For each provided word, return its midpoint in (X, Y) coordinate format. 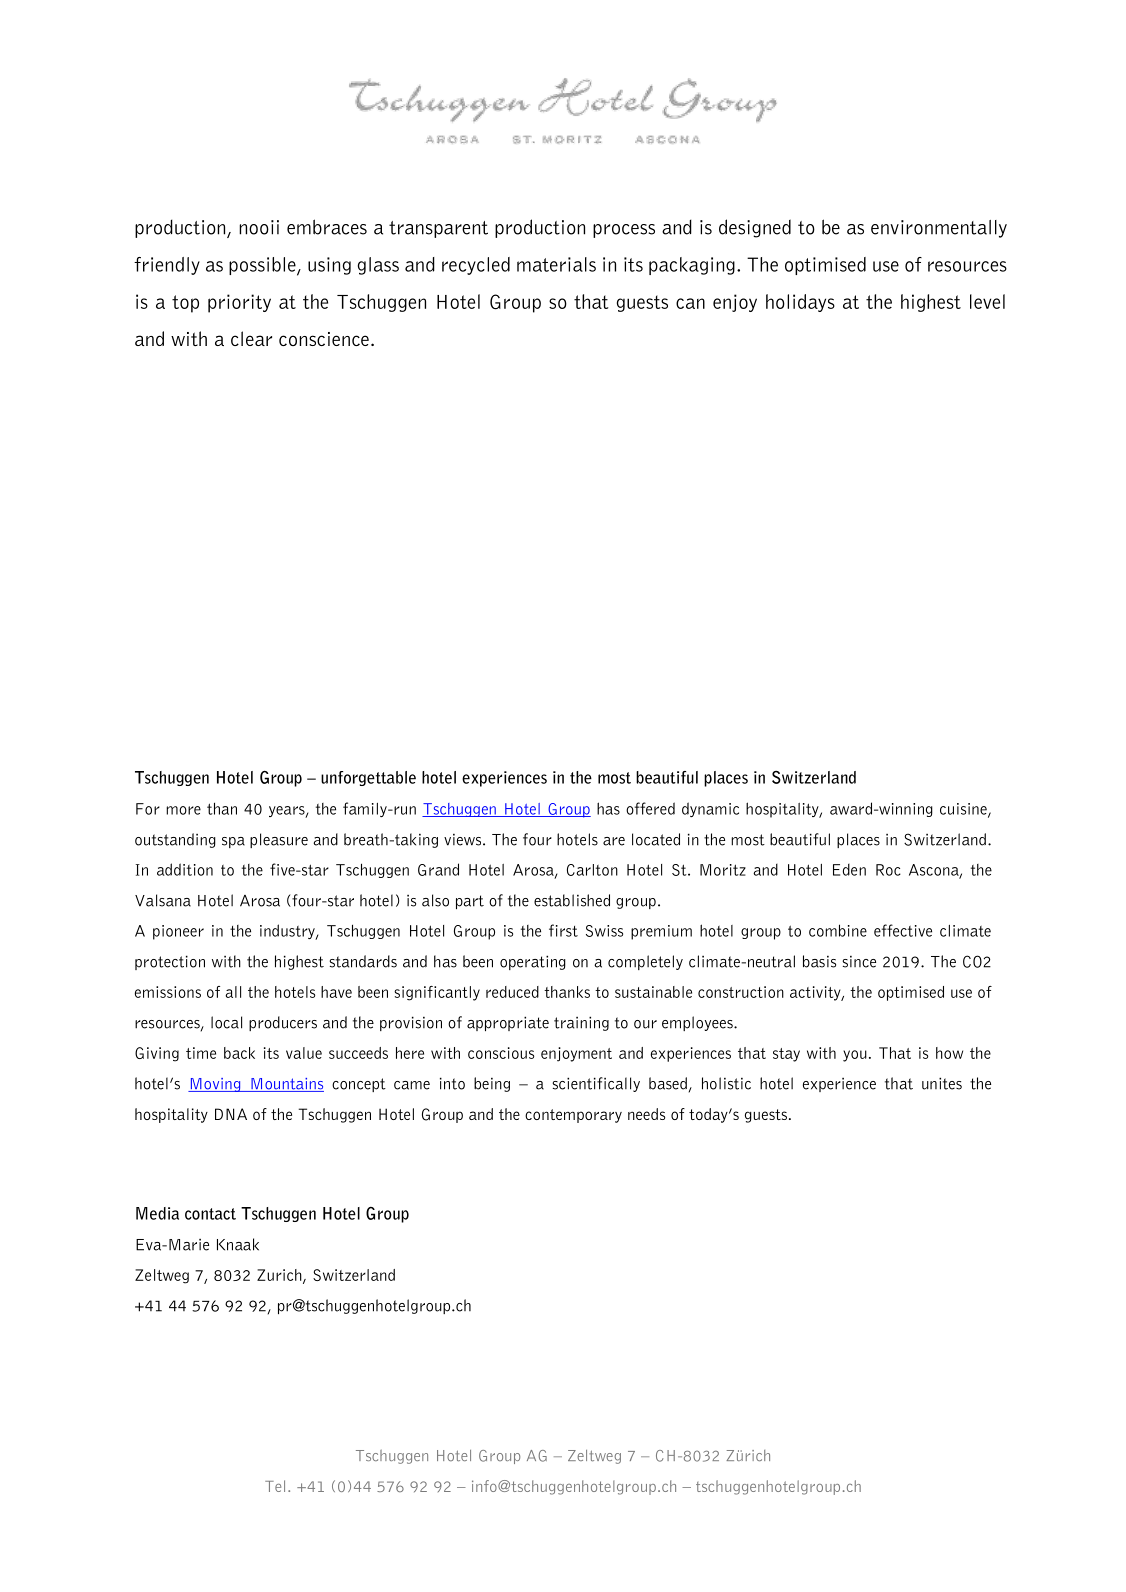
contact (210, 1214)
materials (556, 264)
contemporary (573, 1116)
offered (650, 808)
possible (263, 266)
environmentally (939, 229)
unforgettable (368, 778)
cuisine (964, 810)
